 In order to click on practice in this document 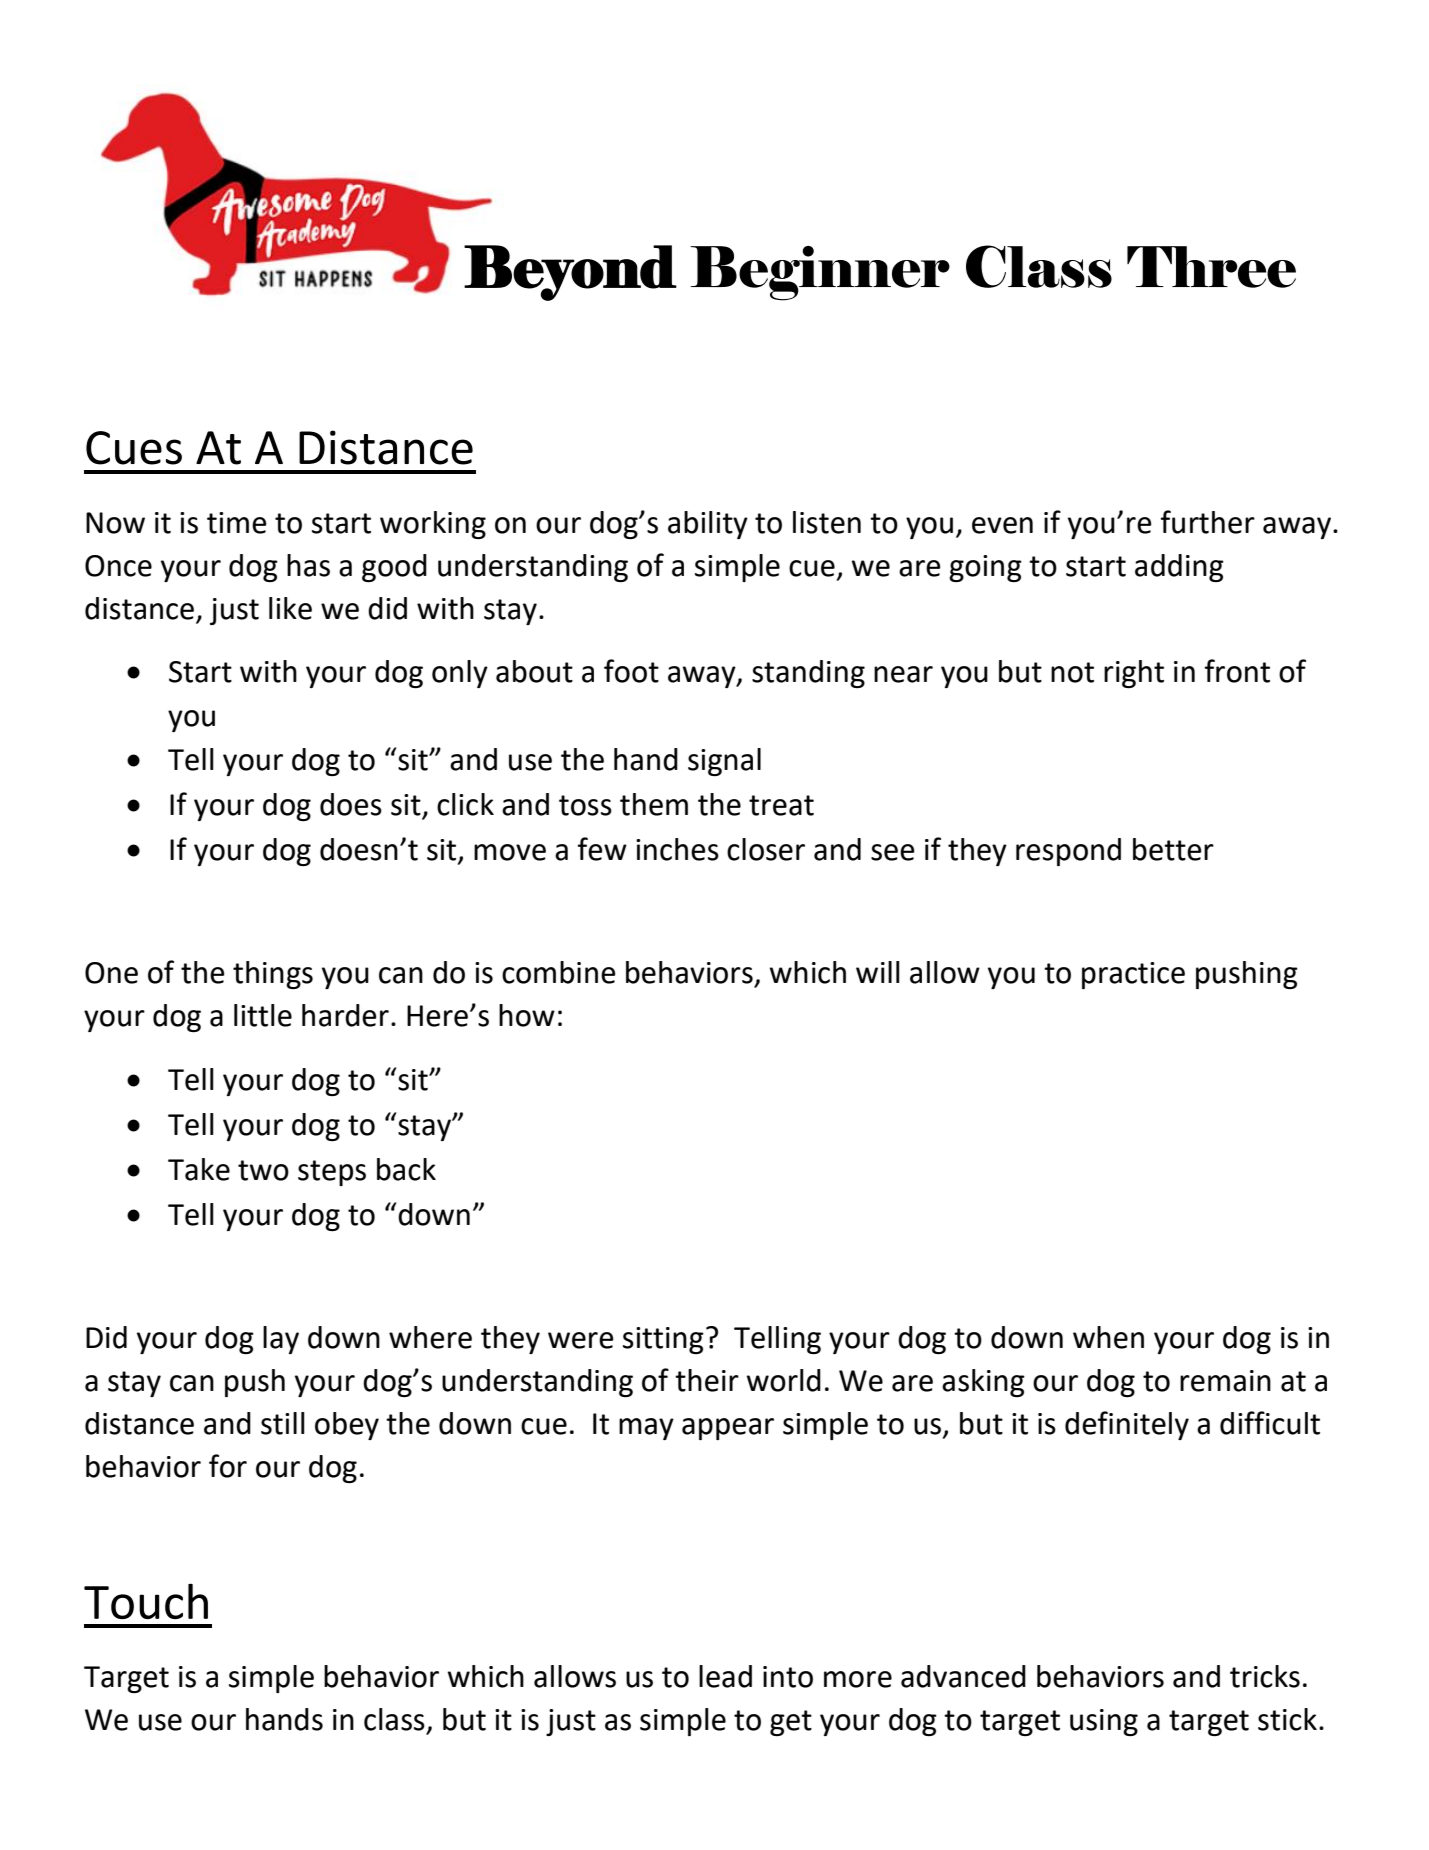, I will do `click(1133, 975)`.
